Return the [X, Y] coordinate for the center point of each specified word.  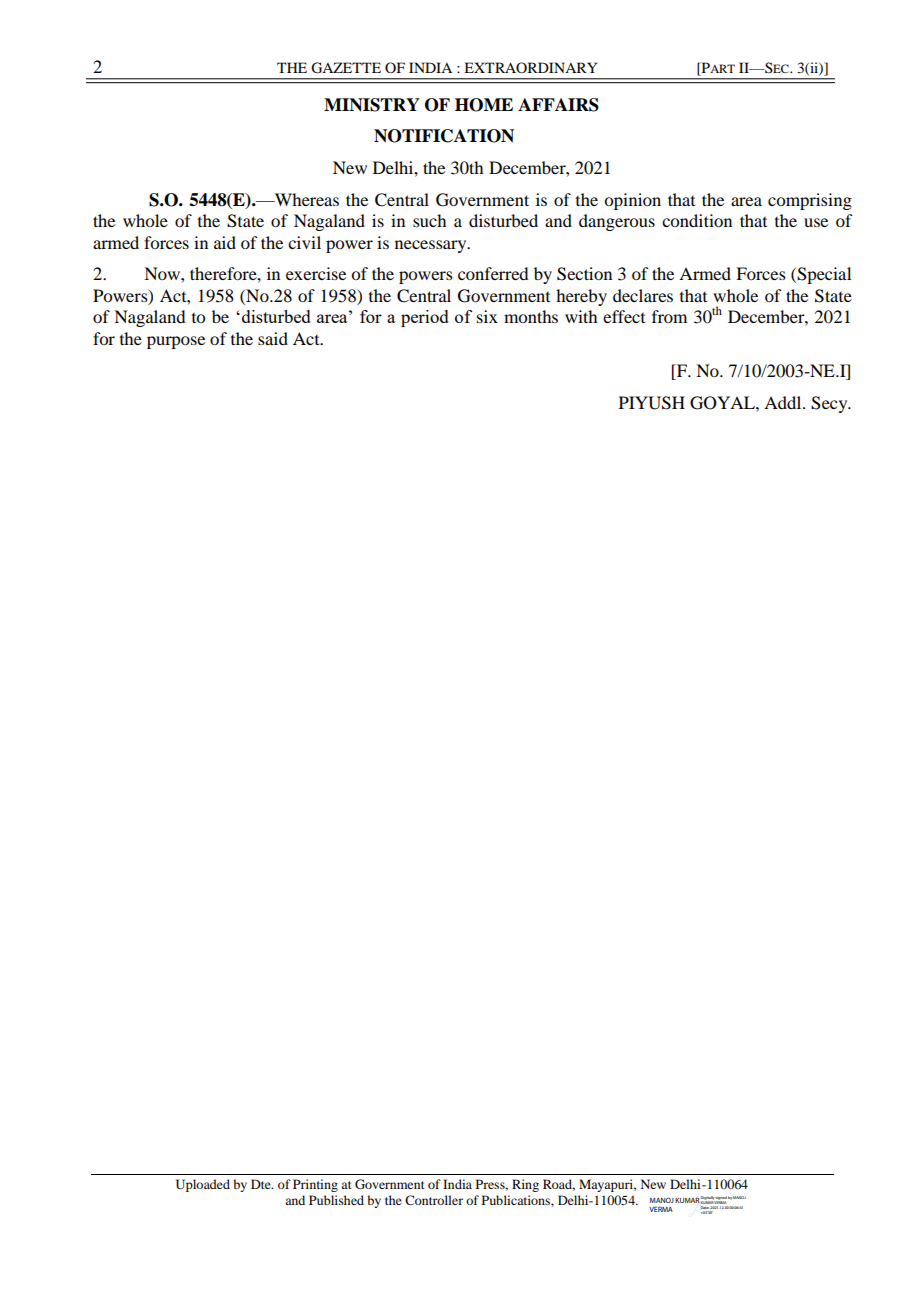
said [273, 338]
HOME [484, 105]
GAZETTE [346, 68]
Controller [434, 1200]
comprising [810, 201]
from [669, 316]
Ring [525, 1185]
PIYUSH [652, 403]
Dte [262, 1184]
